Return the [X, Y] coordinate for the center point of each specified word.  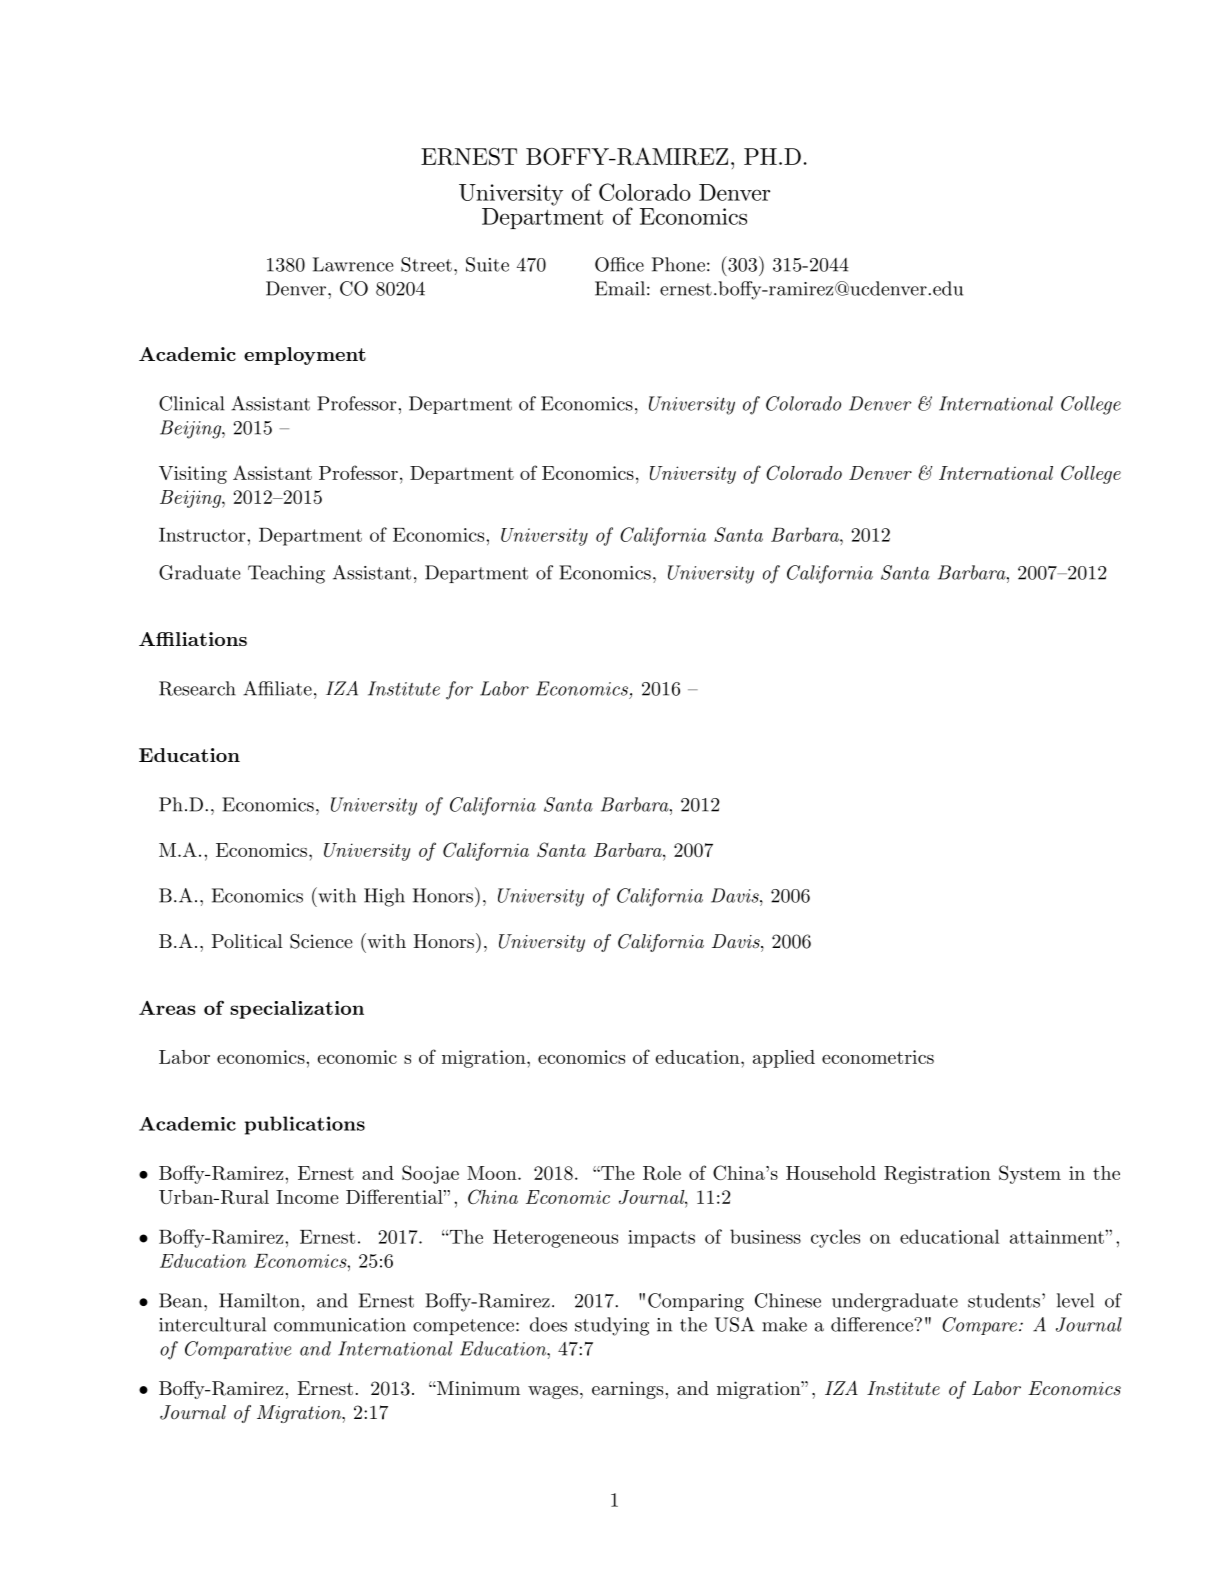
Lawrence [353, 264]
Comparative [238, 1350]
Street [426, 264]
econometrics [878, 1057]
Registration [937, 1175]
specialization [297, 1010]
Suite [487, 264]
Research [197, 688]
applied [784, 1059]
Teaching [286, 574]
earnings [627, 1390]
